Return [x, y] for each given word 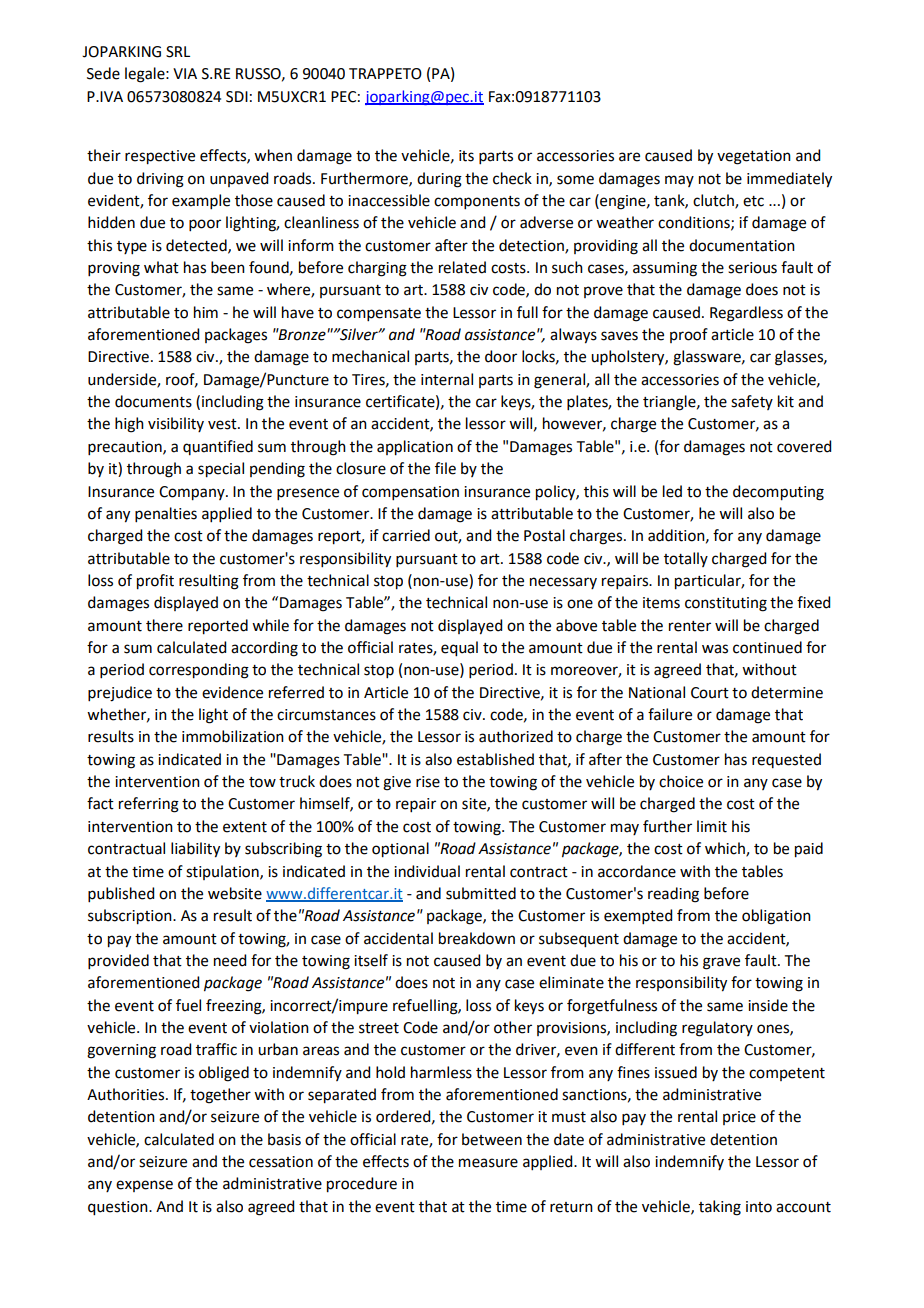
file [445, 468]
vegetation [754, 157]
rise [428, 782]
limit [712, 826]
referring [149, 805]
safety [752, 402]
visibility [176, 424]
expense [144, 1186]
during [439, 180]
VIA [185, 73]
